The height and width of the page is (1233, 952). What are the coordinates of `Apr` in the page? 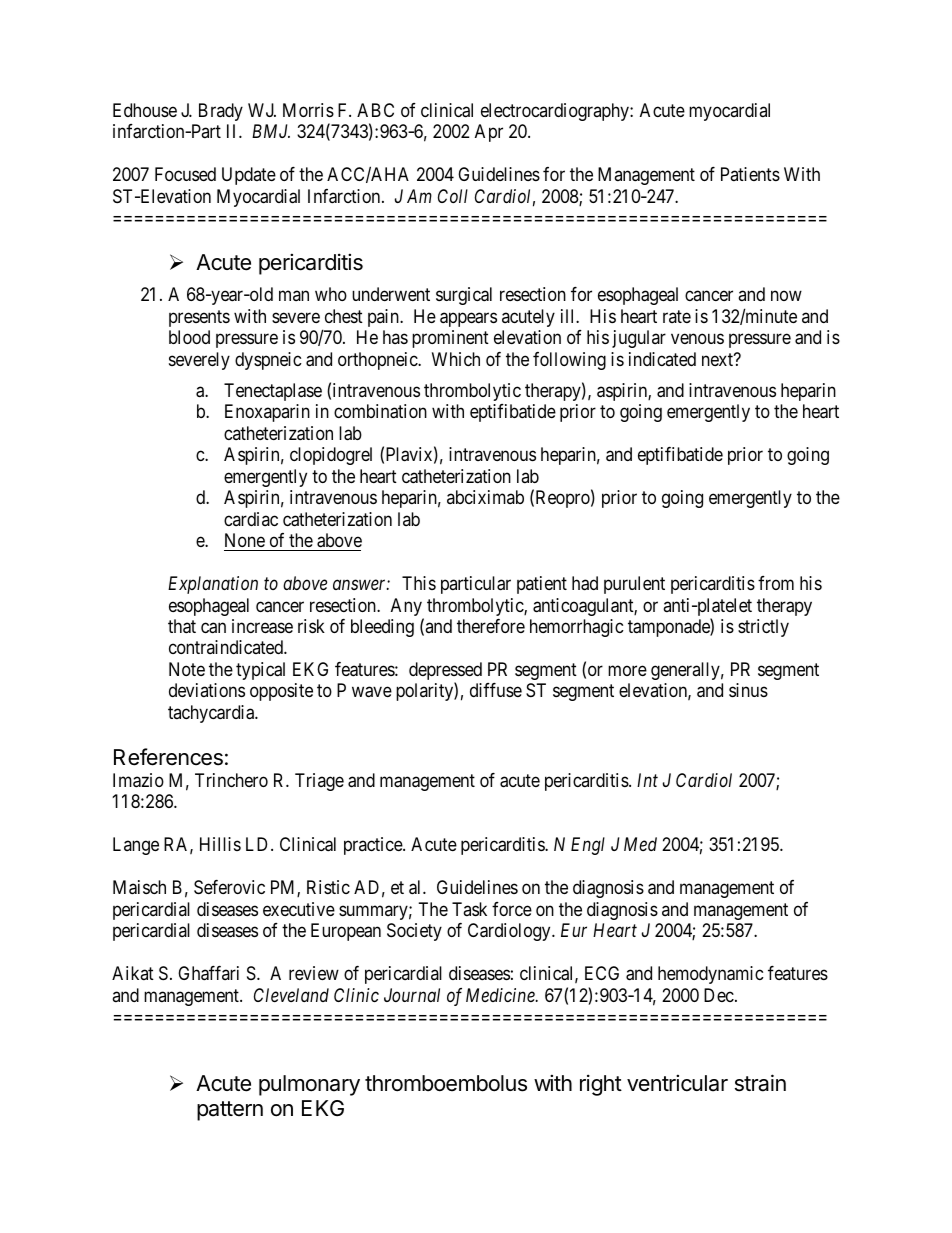 It's located at (489, 133).
